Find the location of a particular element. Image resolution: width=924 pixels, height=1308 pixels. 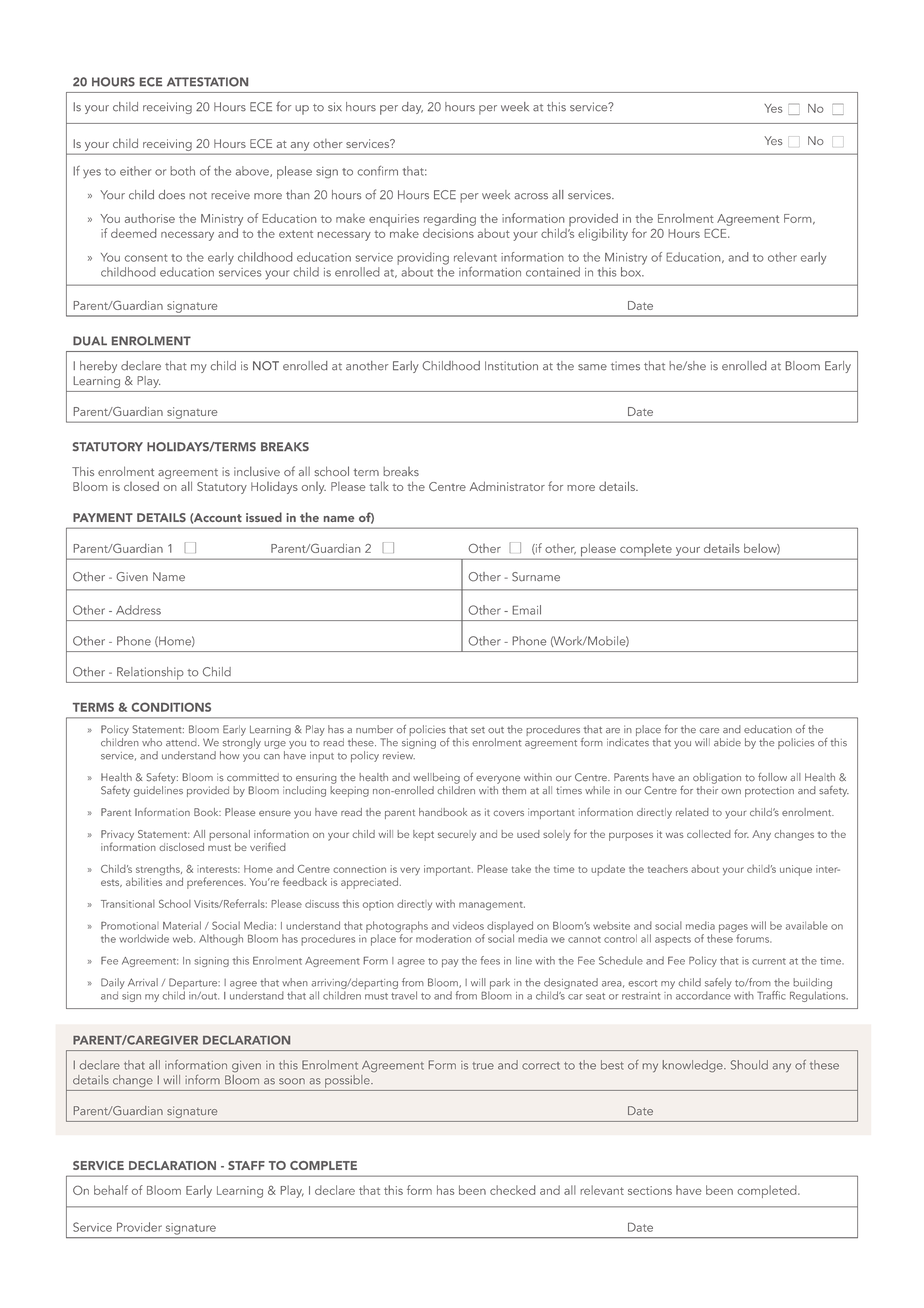

eligibility is located at coordinates (603, 234).
